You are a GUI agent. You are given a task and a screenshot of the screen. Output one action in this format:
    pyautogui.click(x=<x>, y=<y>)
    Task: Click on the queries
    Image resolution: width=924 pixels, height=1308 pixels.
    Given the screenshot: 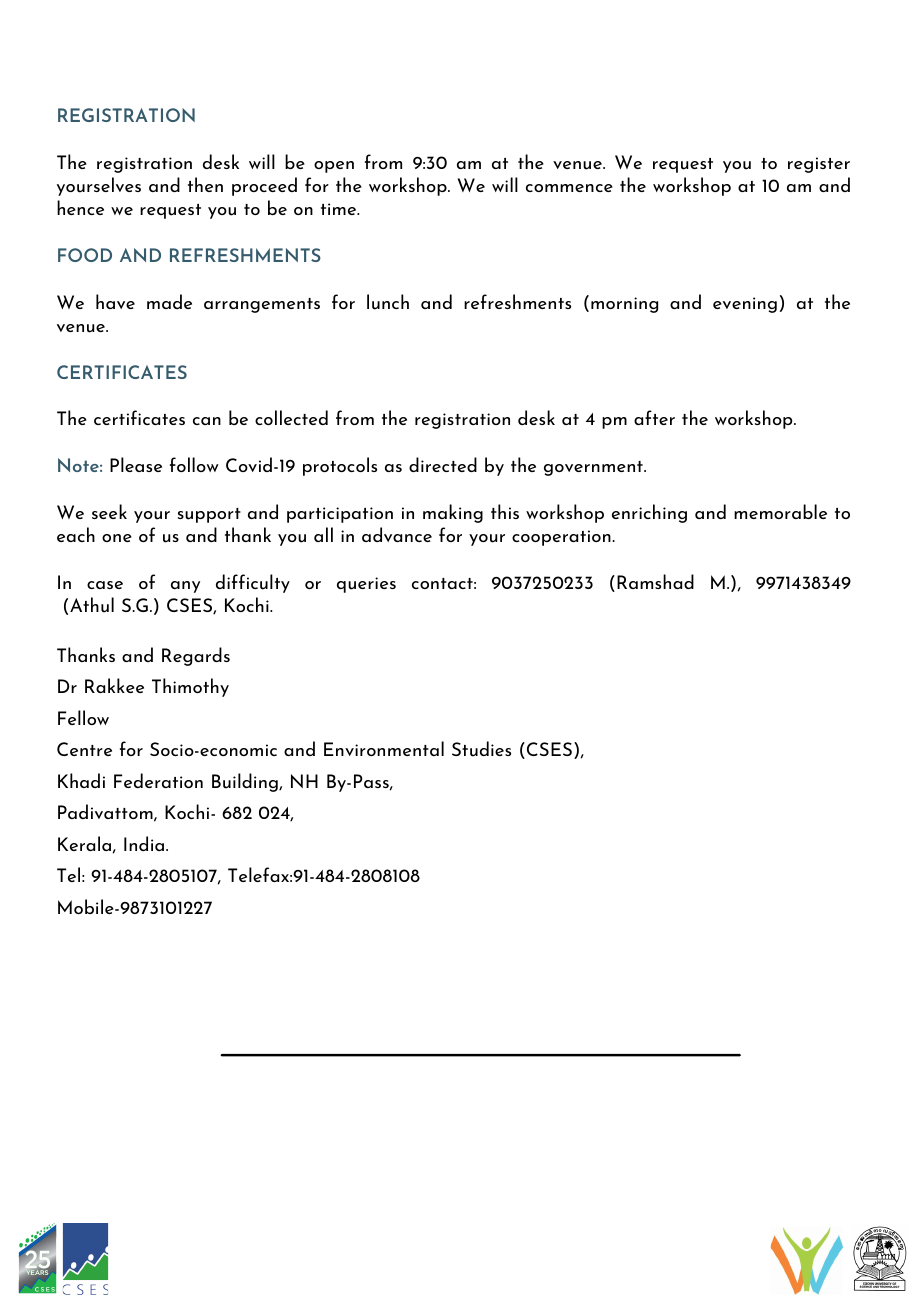 What is the action you would take?
    pyautogui.click(x=366, y=585)
